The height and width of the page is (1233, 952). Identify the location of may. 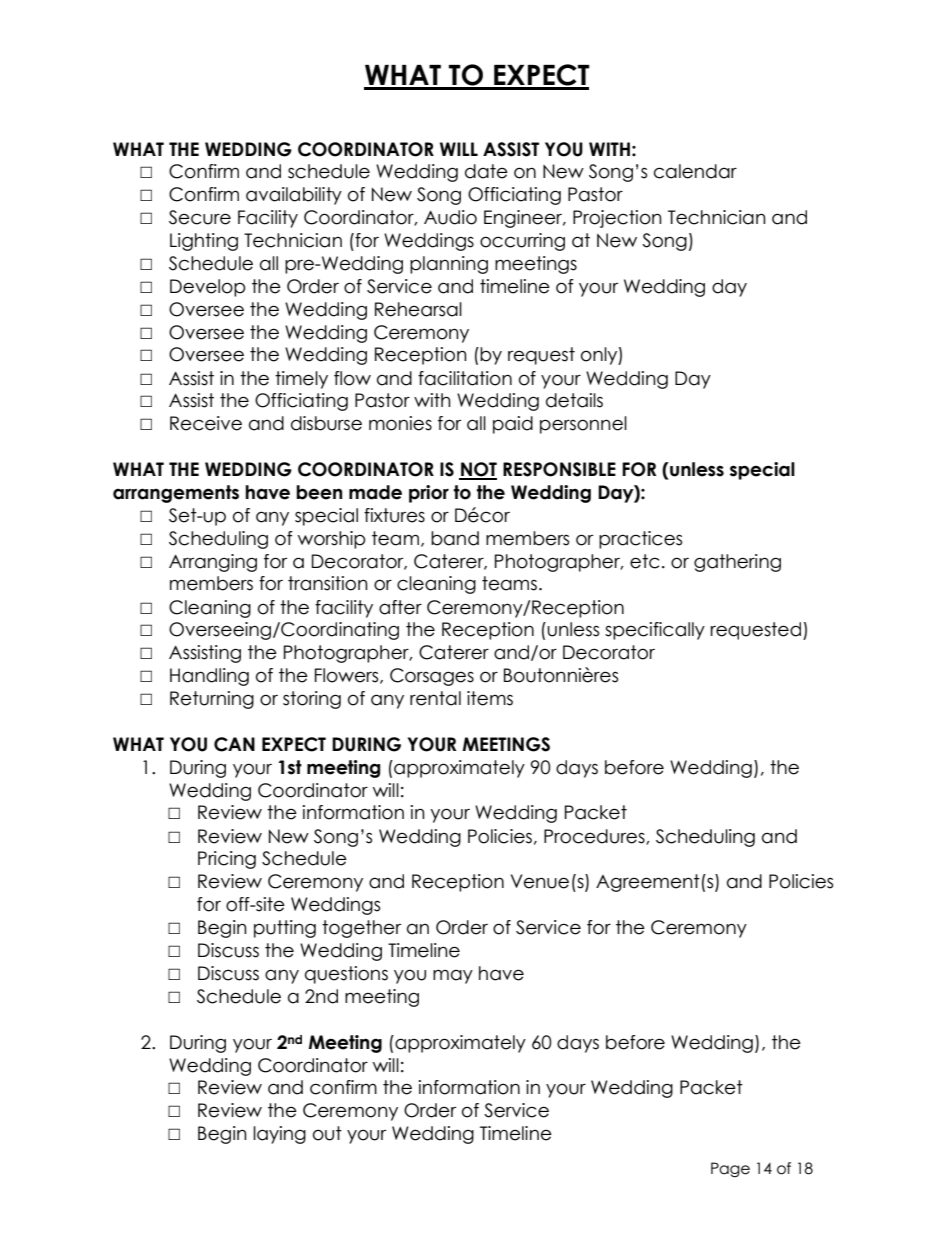
(453, 976).
